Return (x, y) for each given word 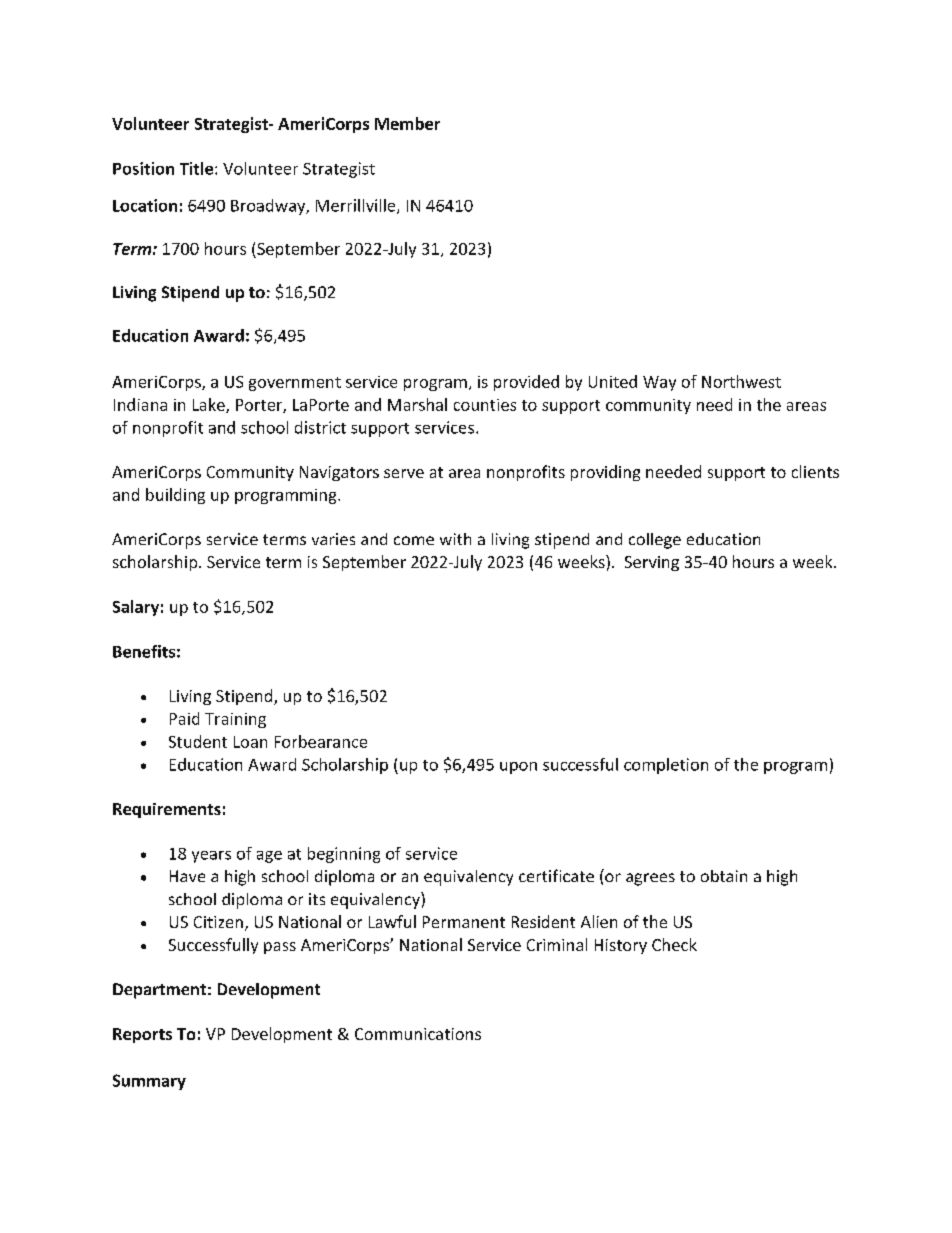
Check (674, 944)
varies (333, 539)
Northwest (741, 381)
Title (198, 168)
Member (407, 123)
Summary (149, 1082)
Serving (652, 563)
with (455, 539)
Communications (418, 1034)
